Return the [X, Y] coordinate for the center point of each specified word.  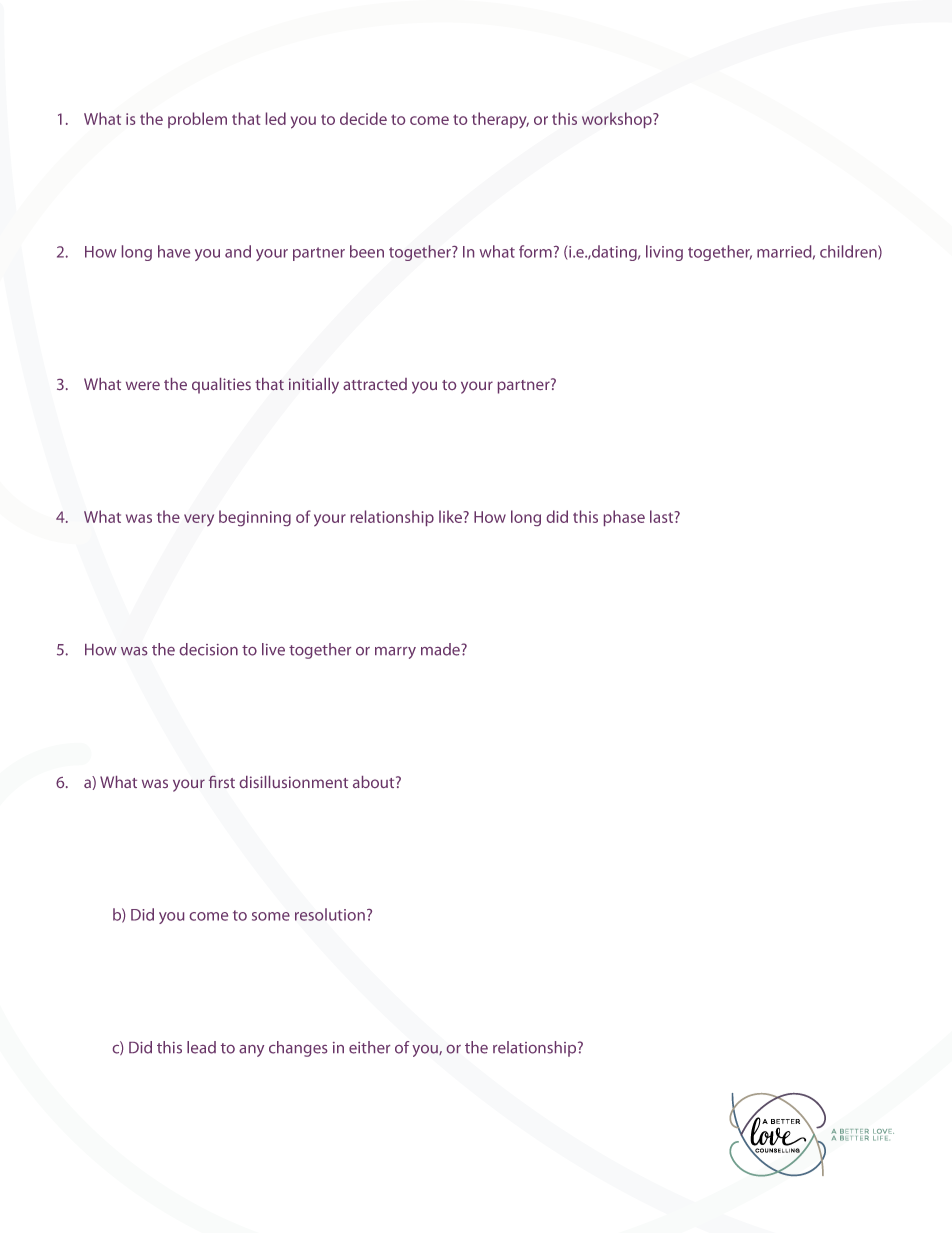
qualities [221, 386]
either [369, 1047]
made [441, 649]
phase [624, 518]
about [375, 782]
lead [201, 1047]
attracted [375, 384]
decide [363, 118]
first [222, 782]
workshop [618, 120]
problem [197, 120]
